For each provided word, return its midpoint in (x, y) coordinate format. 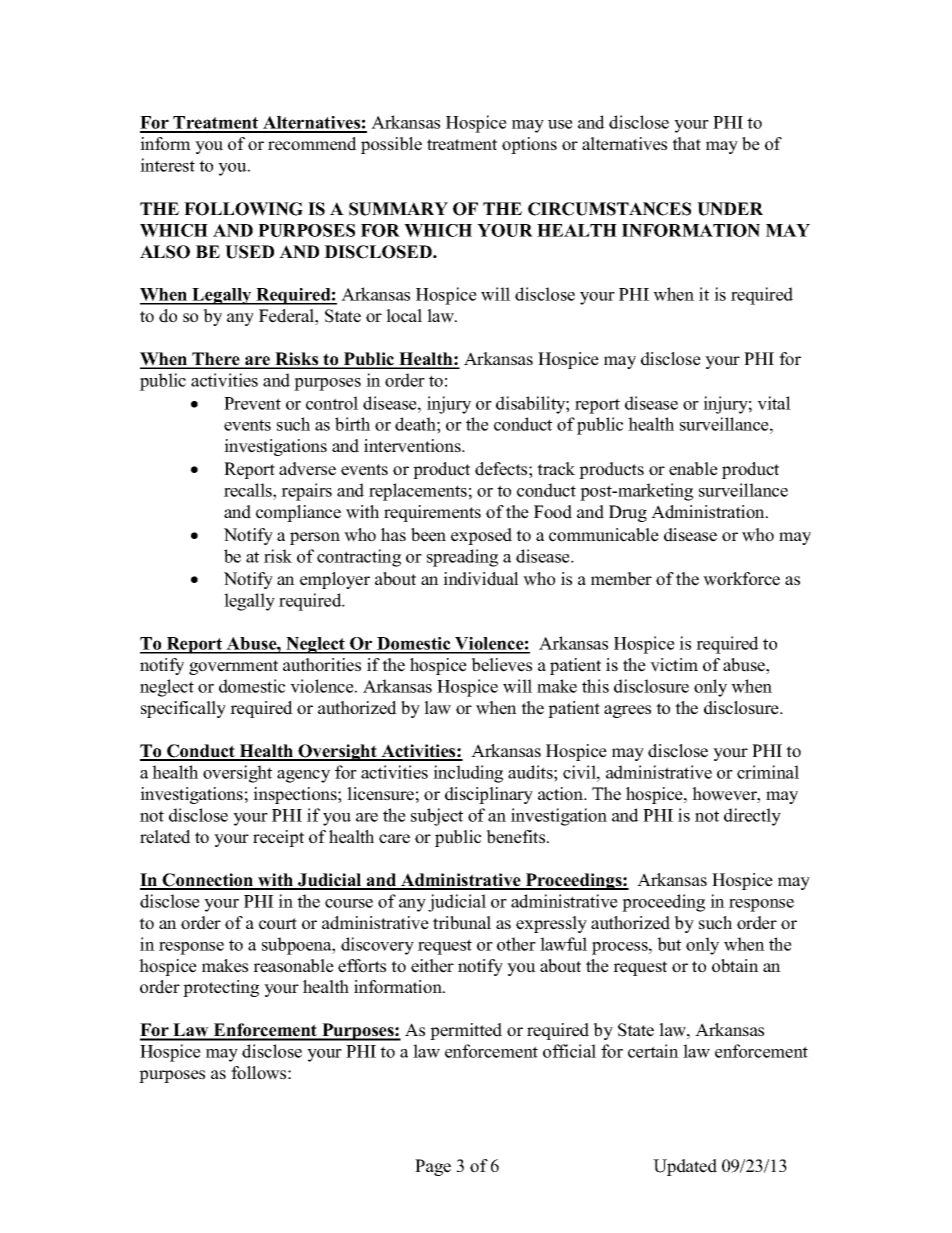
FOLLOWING (243, 209)
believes (501, 665)
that (686, 143)
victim (674, 665)
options (529, 145)
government (233, 667)
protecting (221, 988)
